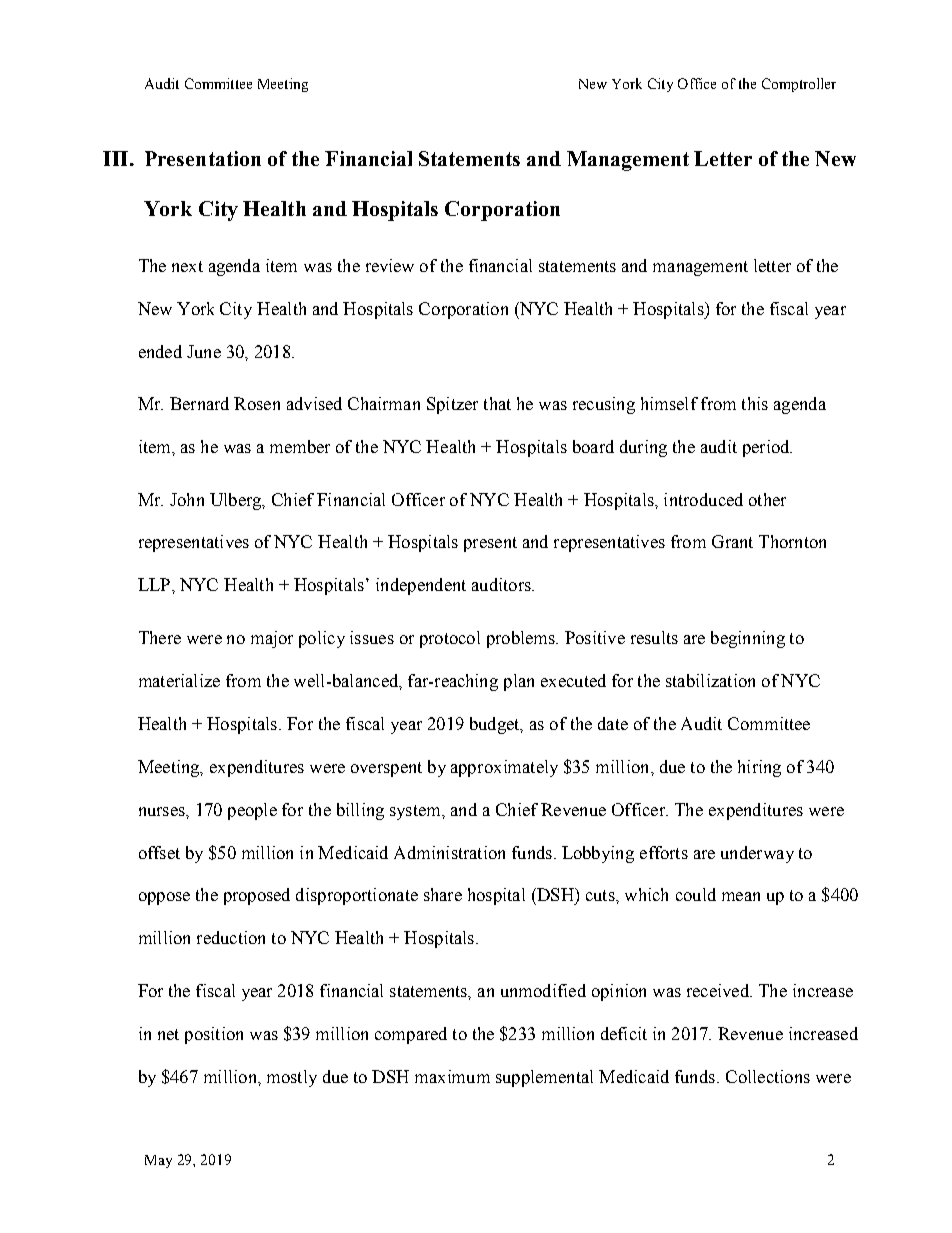 This document has height=1233, width=952. What do you see at coordinates (115, 158) in the document?
I see `III` at bounding box center [115, 158].
